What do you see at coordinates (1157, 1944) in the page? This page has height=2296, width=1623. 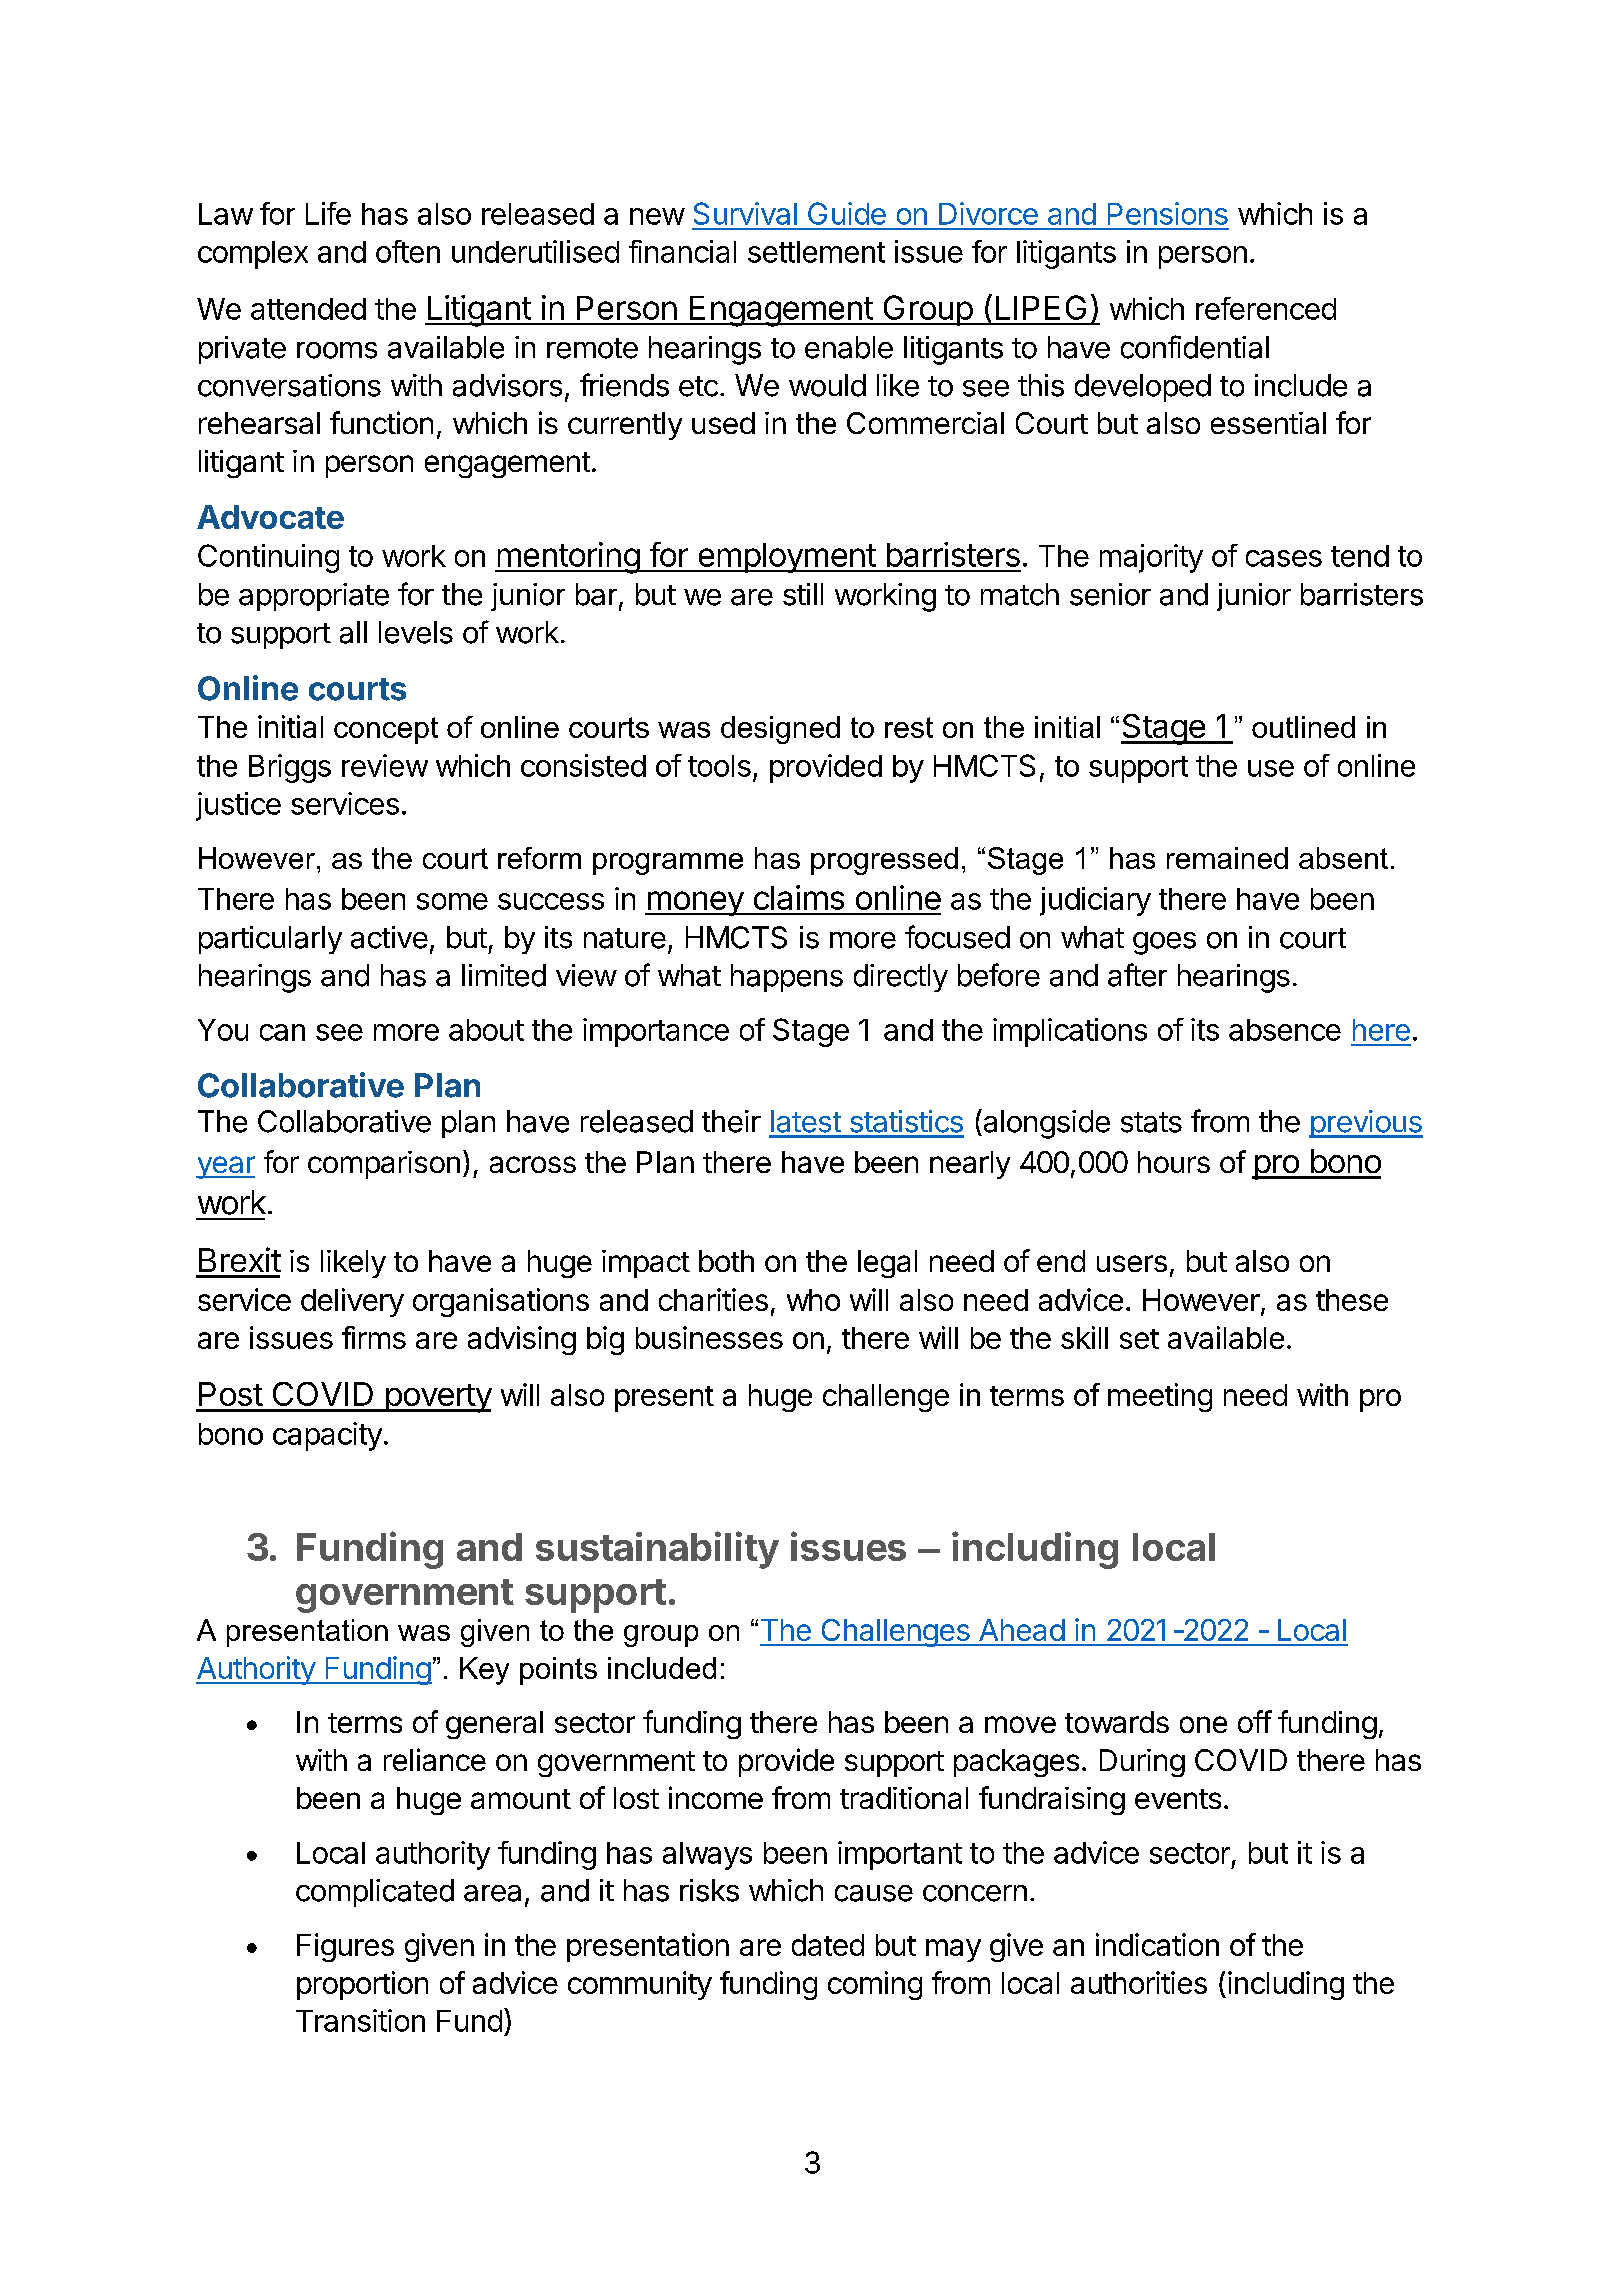 I see `indication` at bounding box center [1157, 1944].
